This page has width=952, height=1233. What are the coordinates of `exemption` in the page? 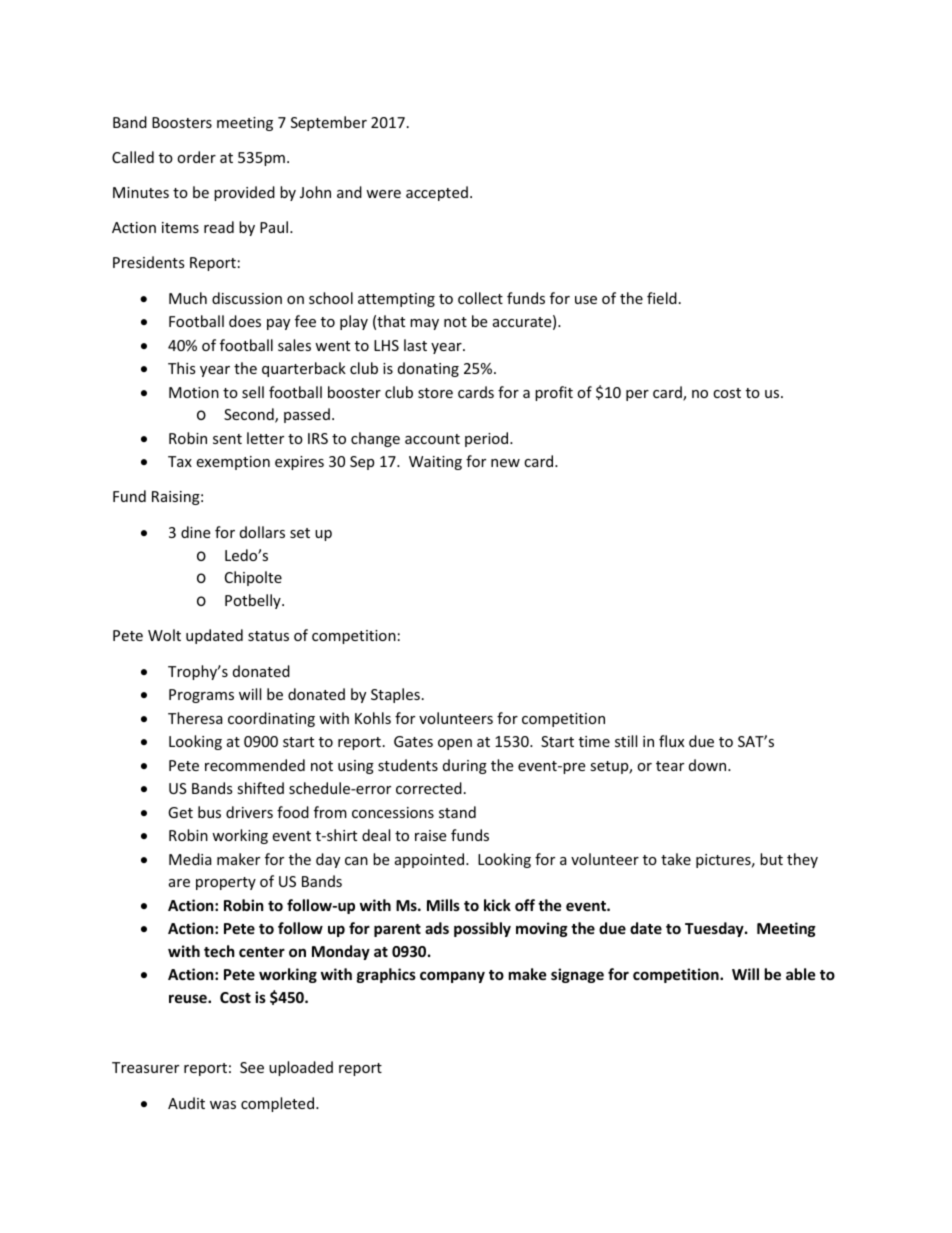 It's located at (233, 463).
